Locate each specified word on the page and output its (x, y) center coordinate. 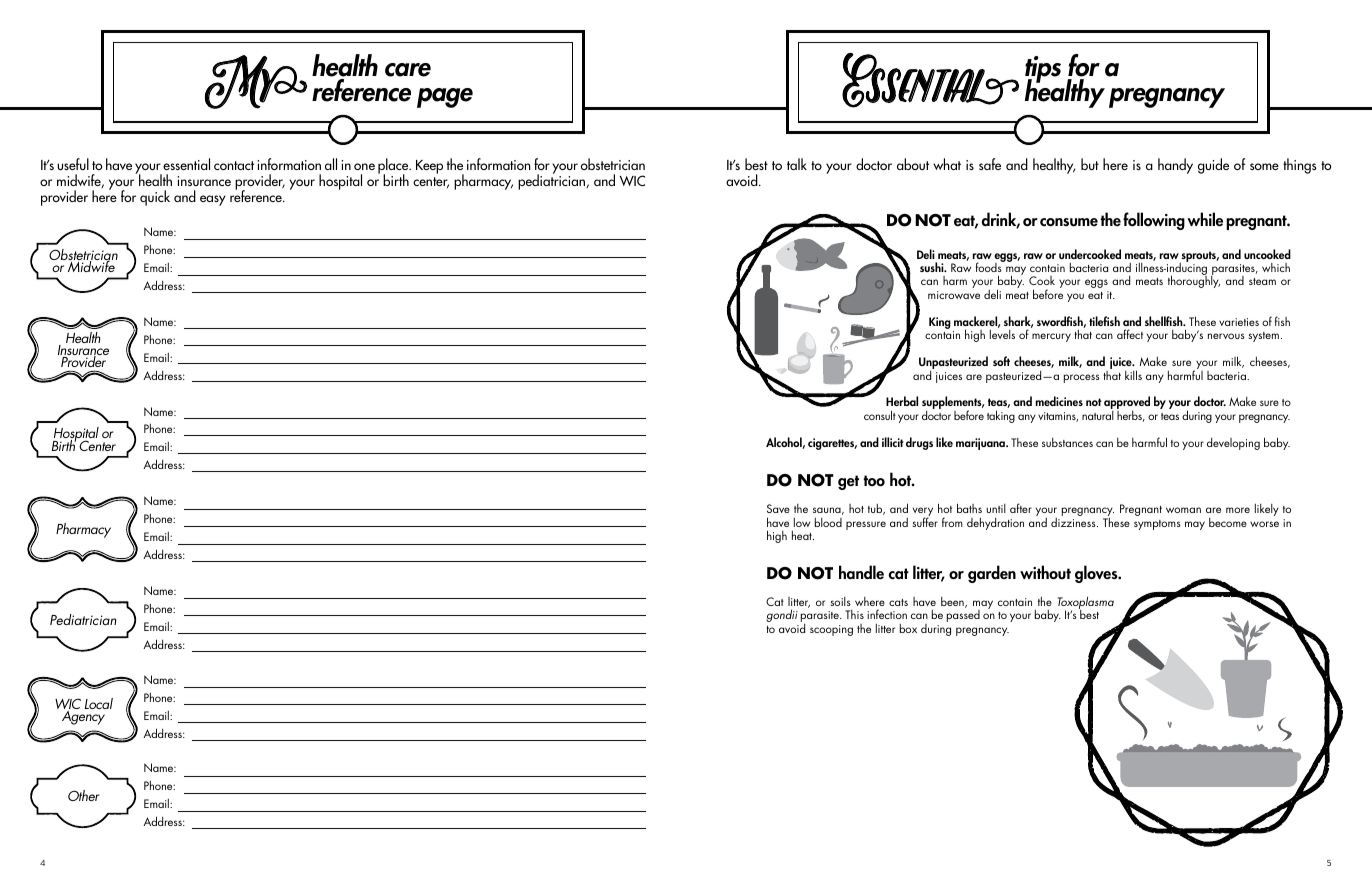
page (445, 98)
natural (1098, 415)
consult (880, 415)
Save (778, 508)
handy (1175, 166)
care (408, 70)
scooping (831, 630)
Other (84, 795)
